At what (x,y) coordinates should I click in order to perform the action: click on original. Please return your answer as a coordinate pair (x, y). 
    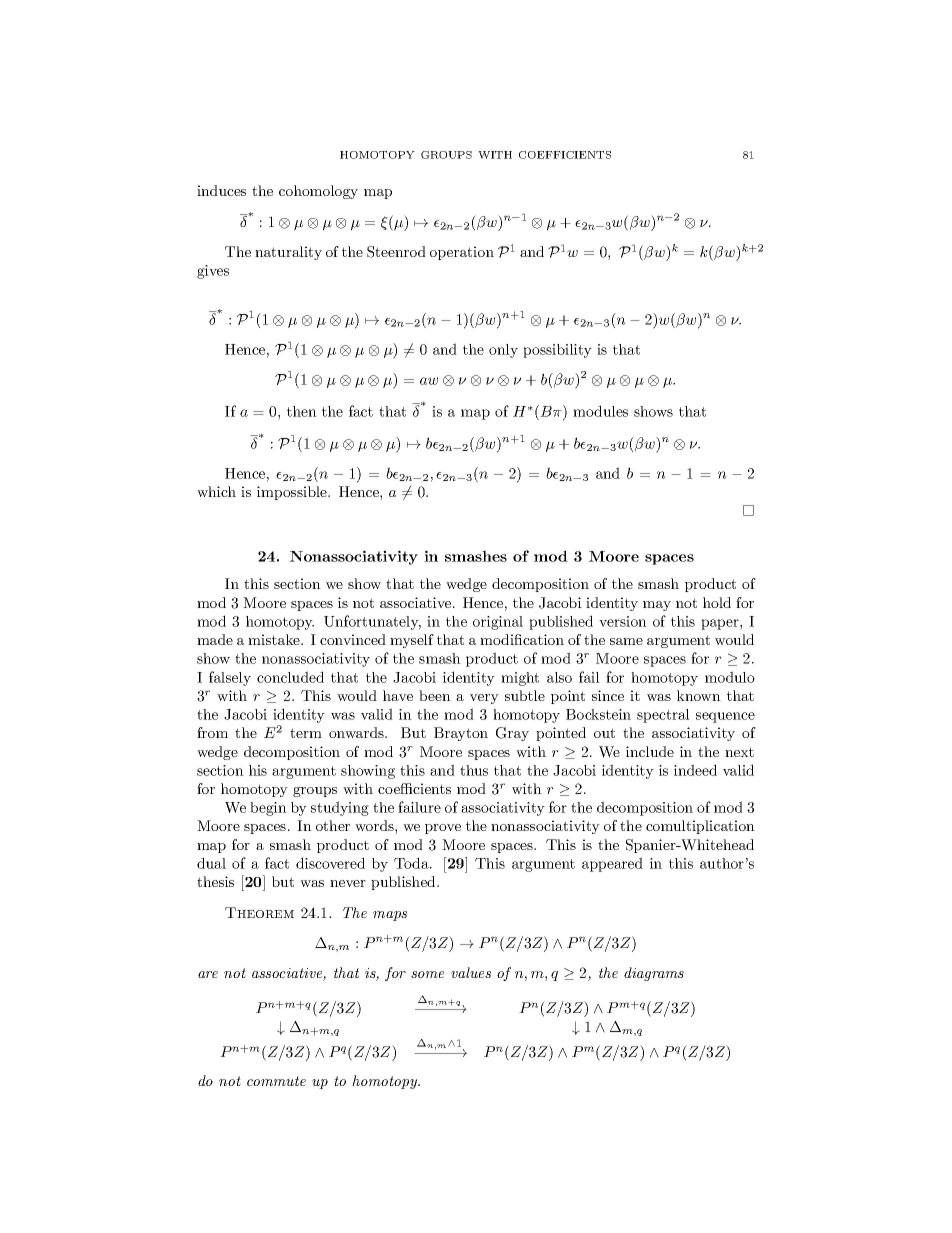
    Looking at the image, I should click on (498, 623).
